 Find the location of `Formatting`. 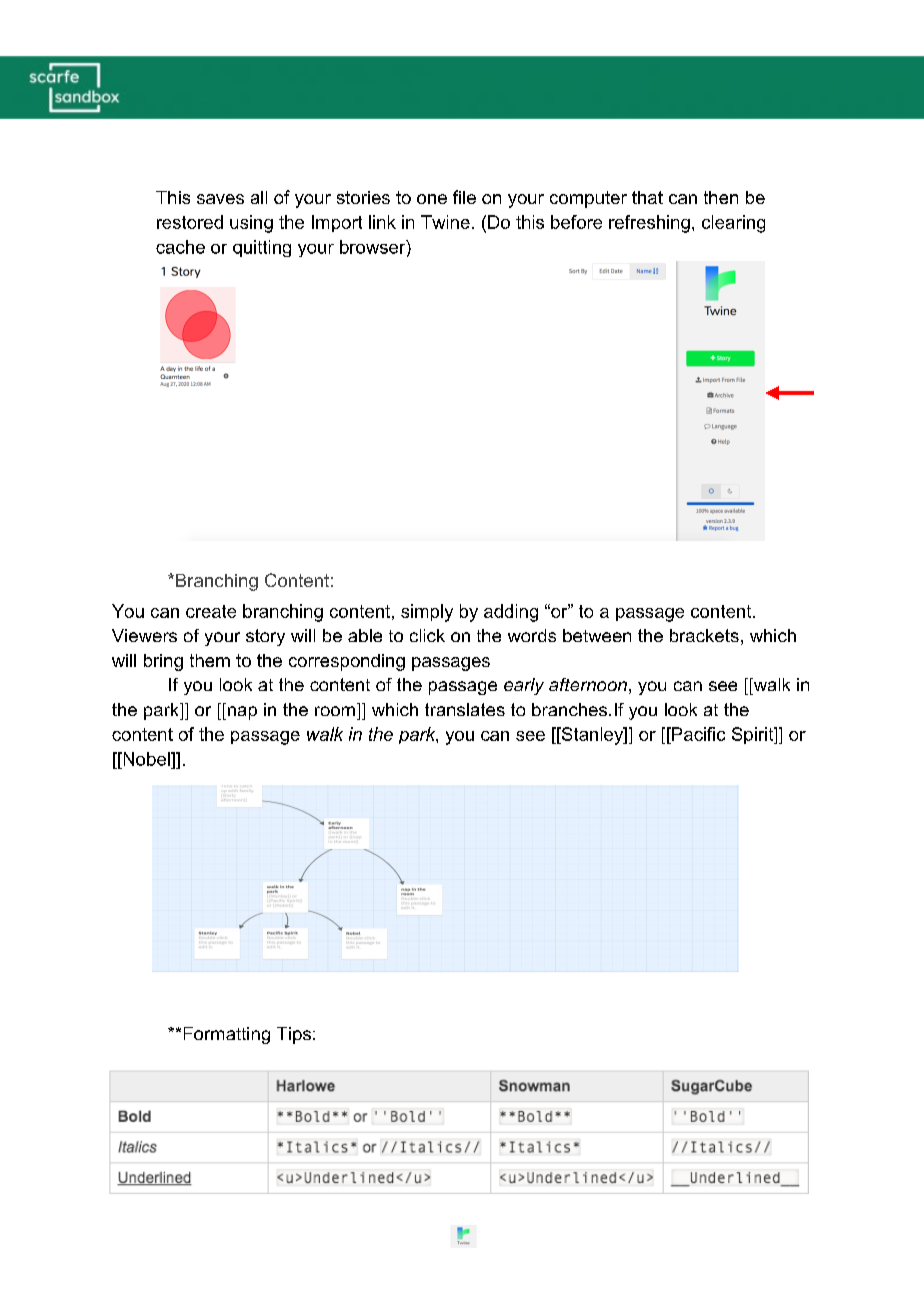

Formatting is located at coordinates (227, 1035).
